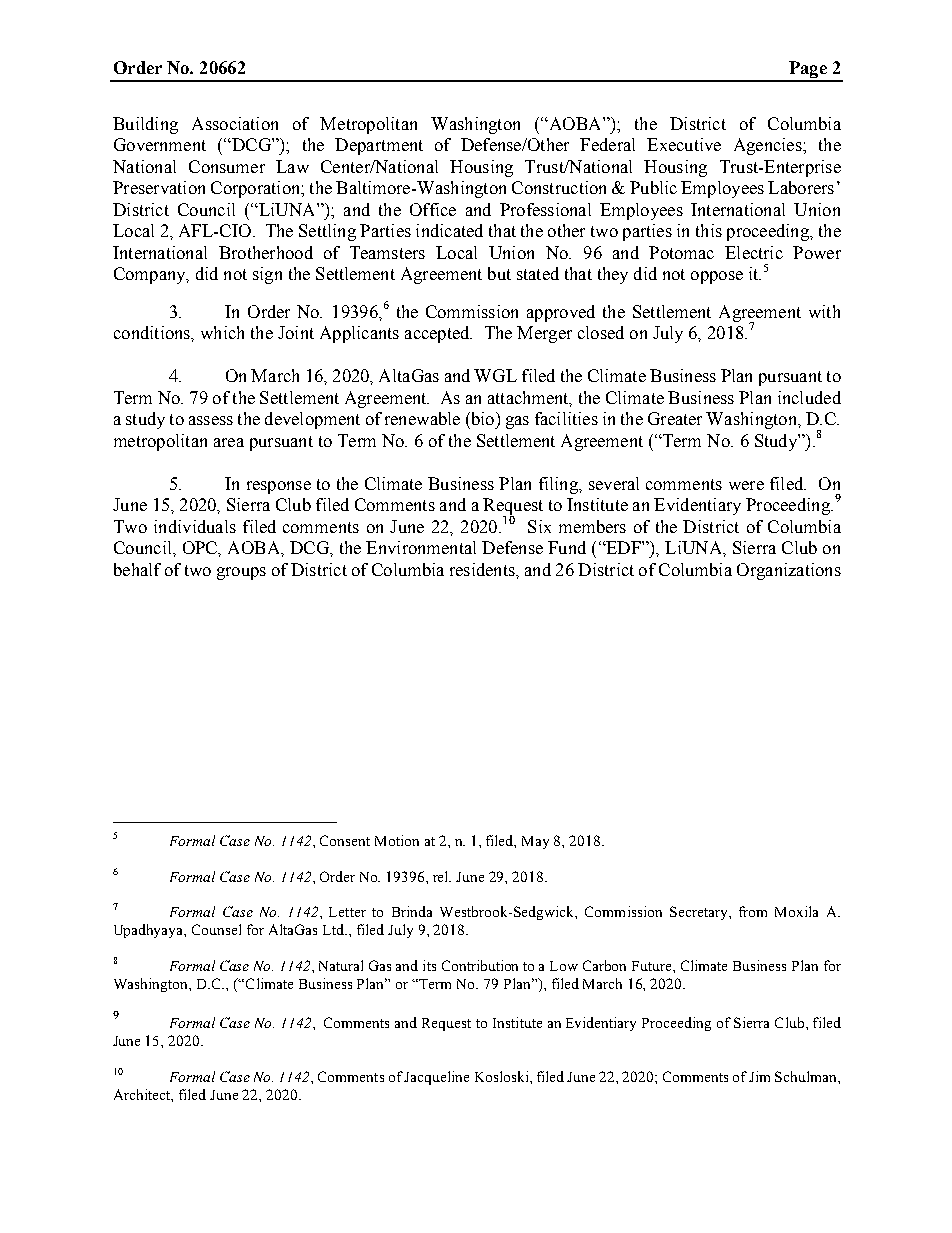 The image size is (952, 1233). What do you see at coordinates (235, 123) in the screenshot?
I see `Association` at bounding box center [235, 123].
